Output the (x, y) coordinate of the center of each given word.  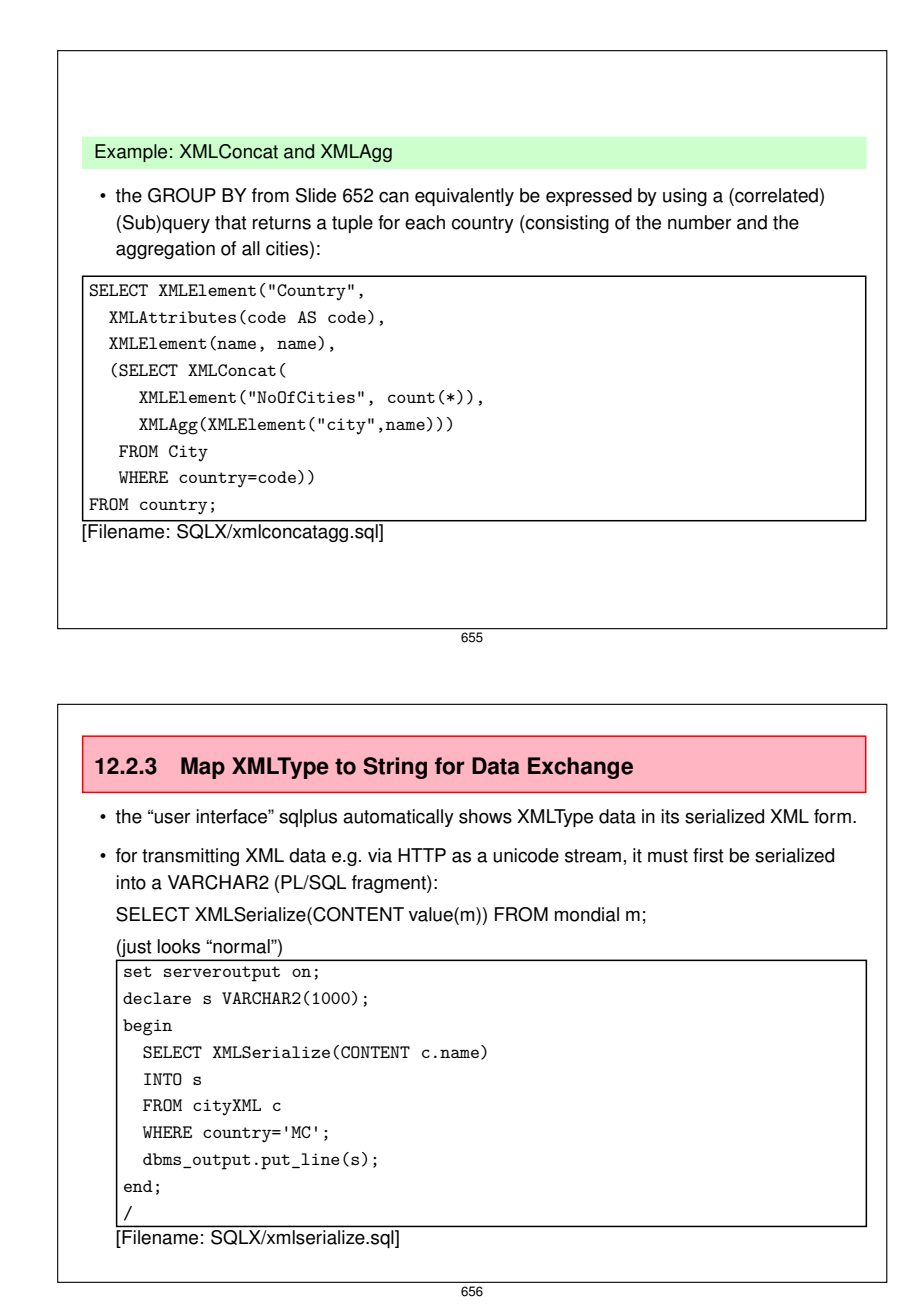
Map (203, 768)
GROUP (182, 195)
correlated (775, 195)
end (138, 1186)
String (395, 768)
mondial (587, 914)
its (670, 816)
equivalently (464, 197)
